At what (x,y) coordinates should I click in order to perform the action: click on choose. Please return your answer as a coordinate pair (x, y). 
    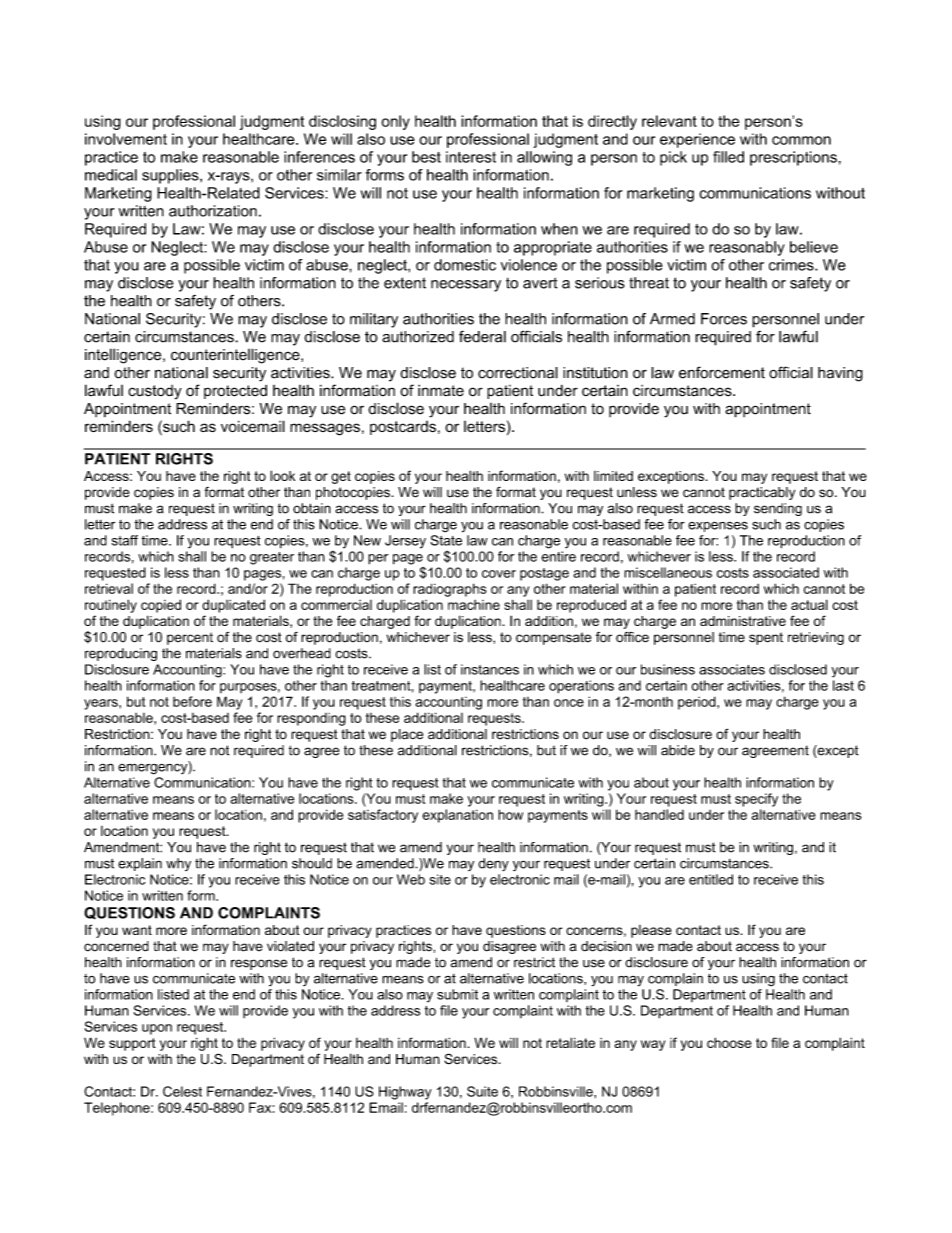
    Looking at the image, I should click on (729, 1043).
